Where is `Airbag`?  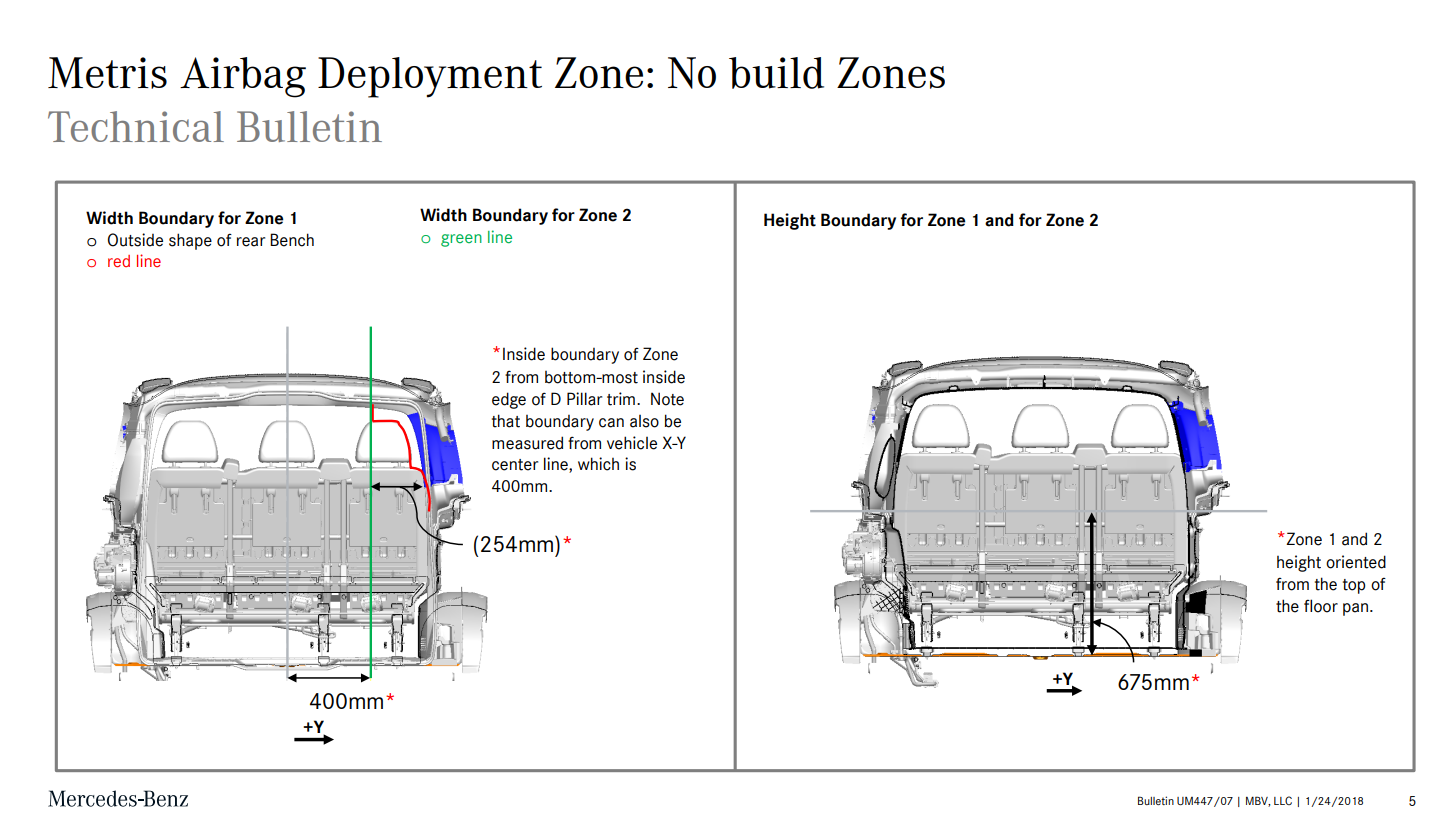
Airbag is located at coordinates (243, 77).
